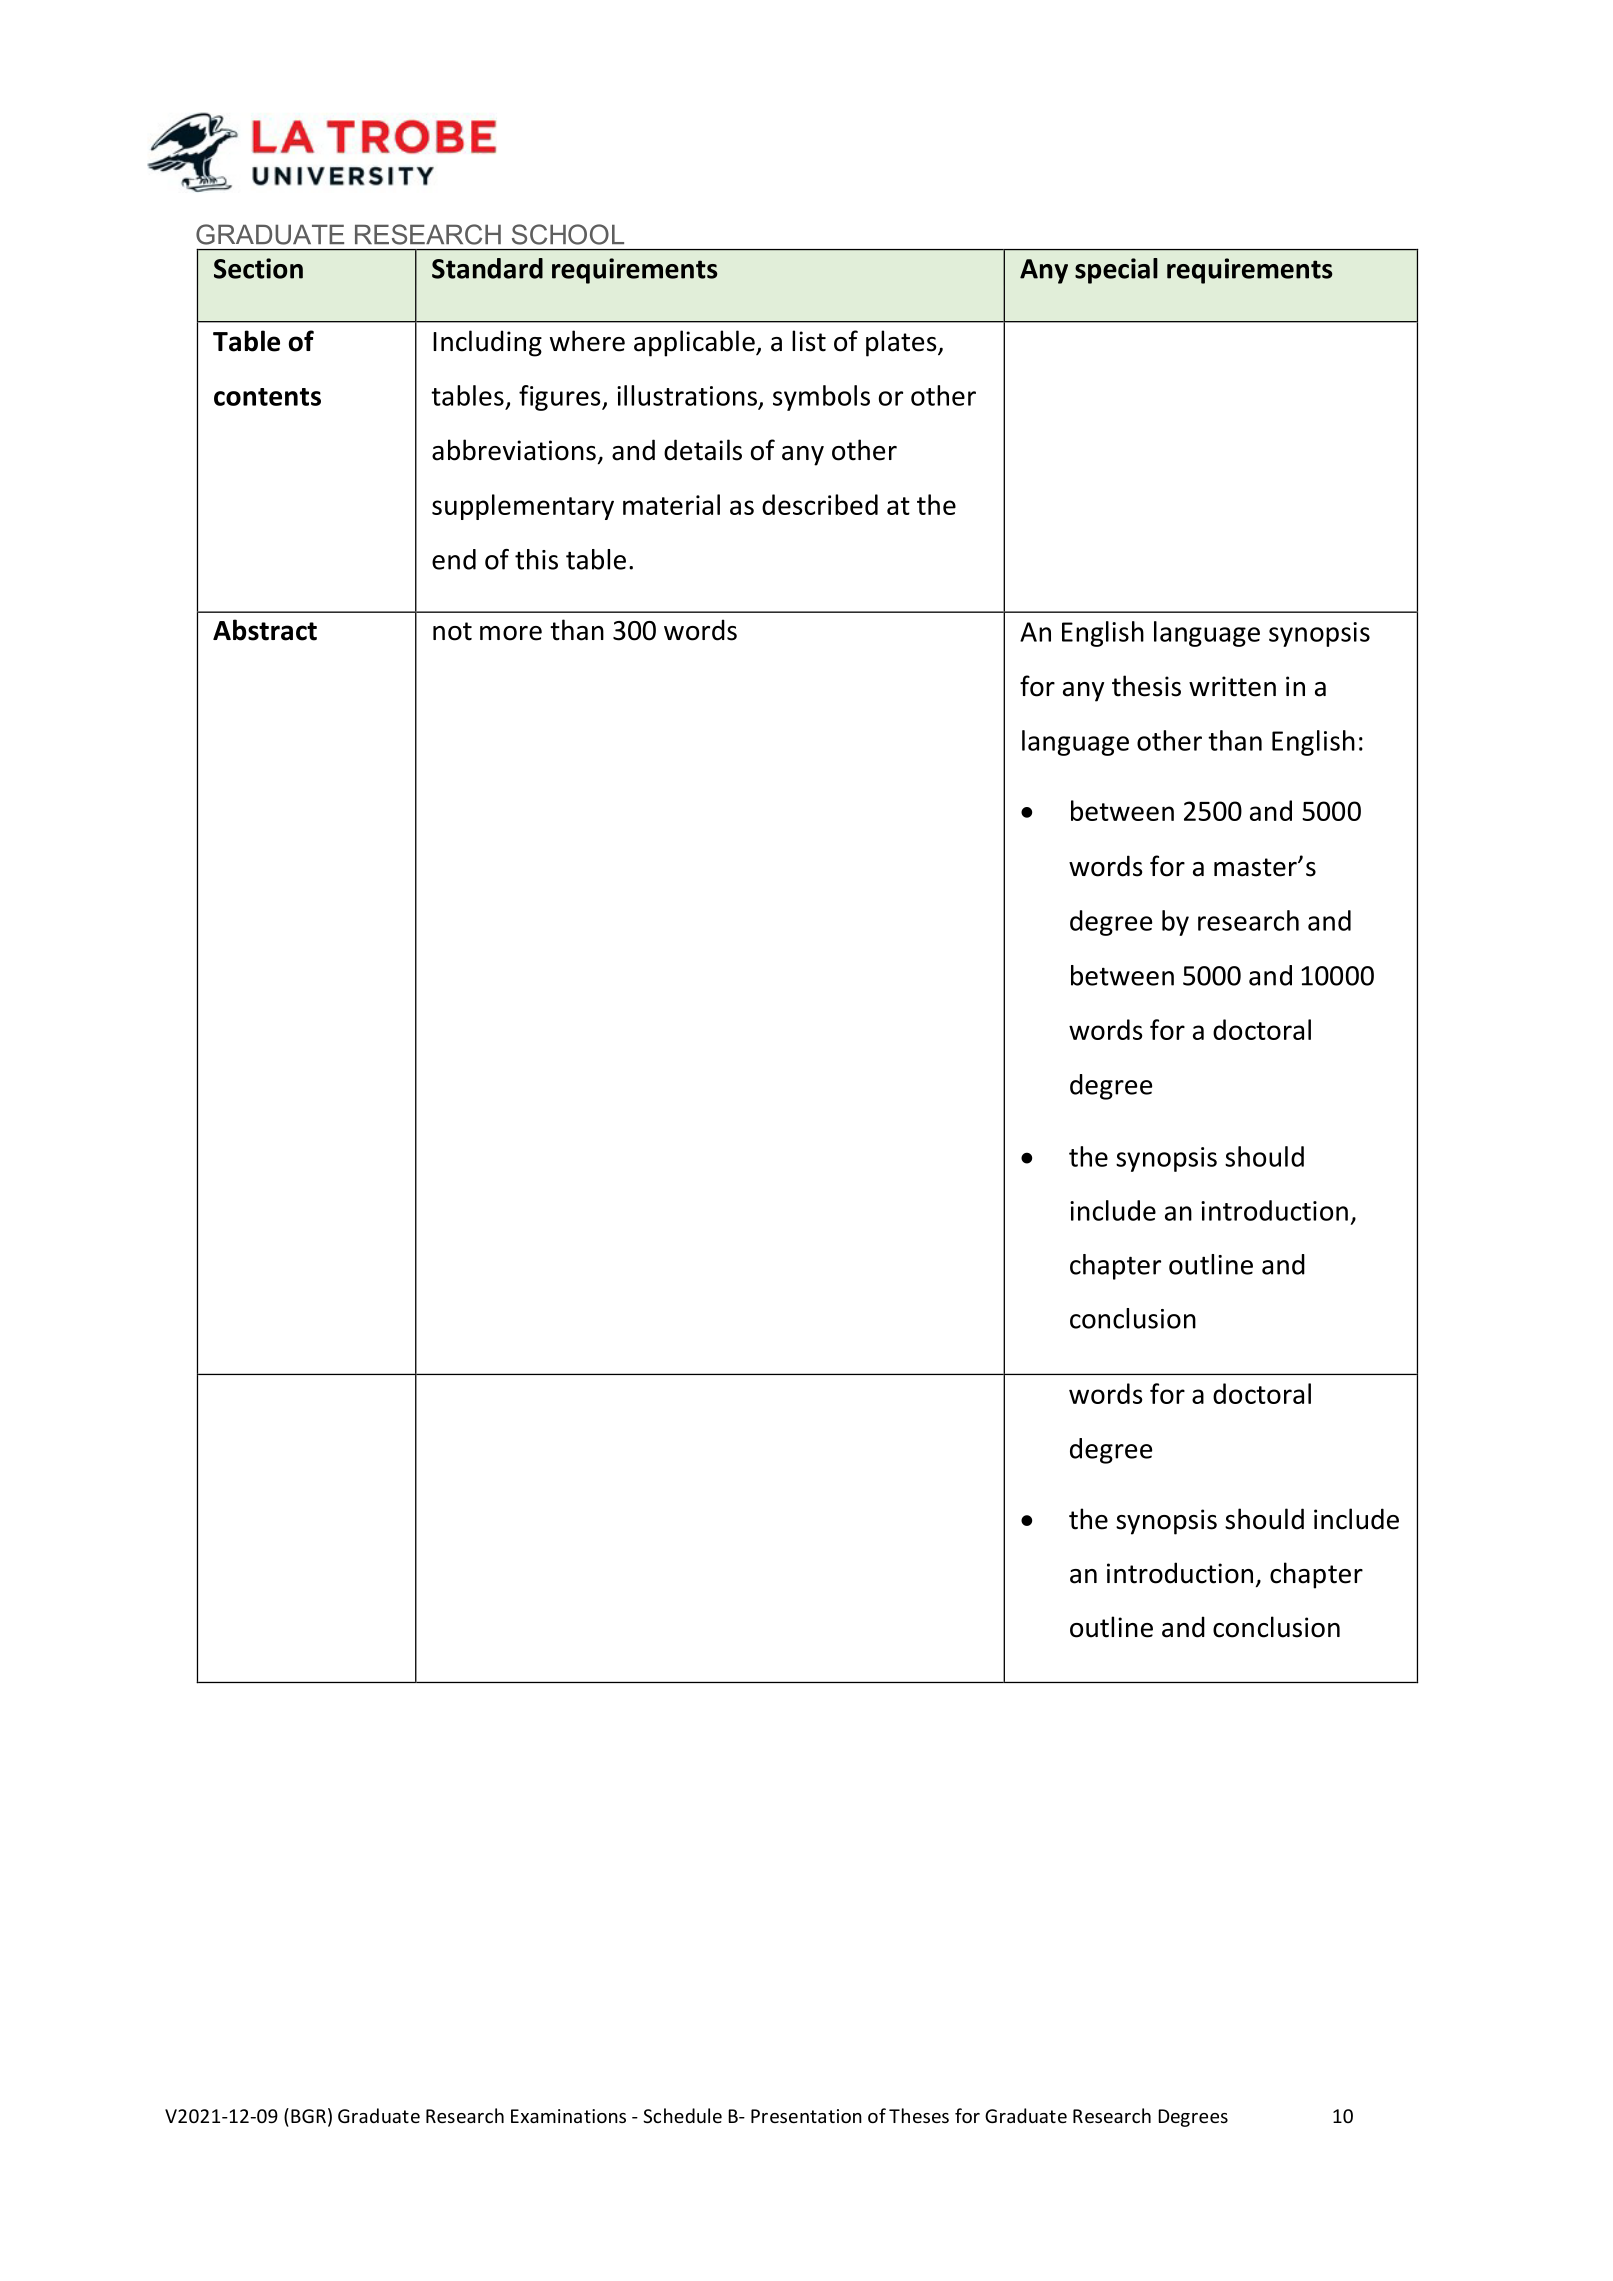 The height and width of the image is (2281, 1613). What do you see at coordinates (682, 2115) in the image?
I see `Schedule` at bounding box center [682, 2115].
